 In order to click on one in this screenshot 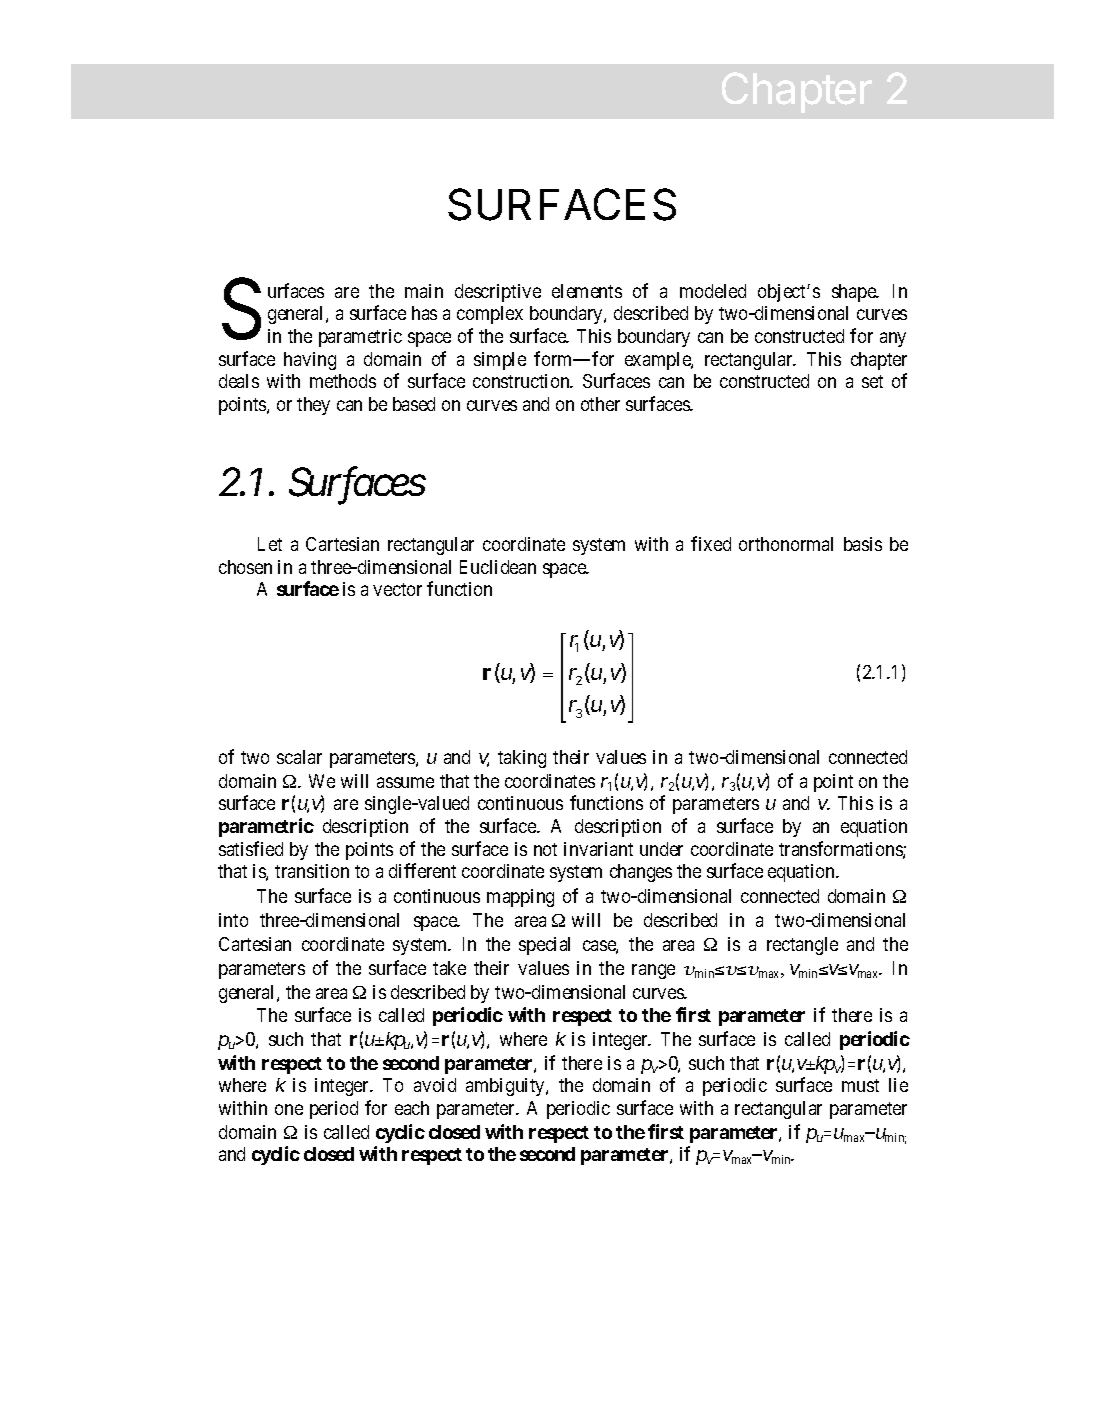, I will do `click(289, 1109)`.
